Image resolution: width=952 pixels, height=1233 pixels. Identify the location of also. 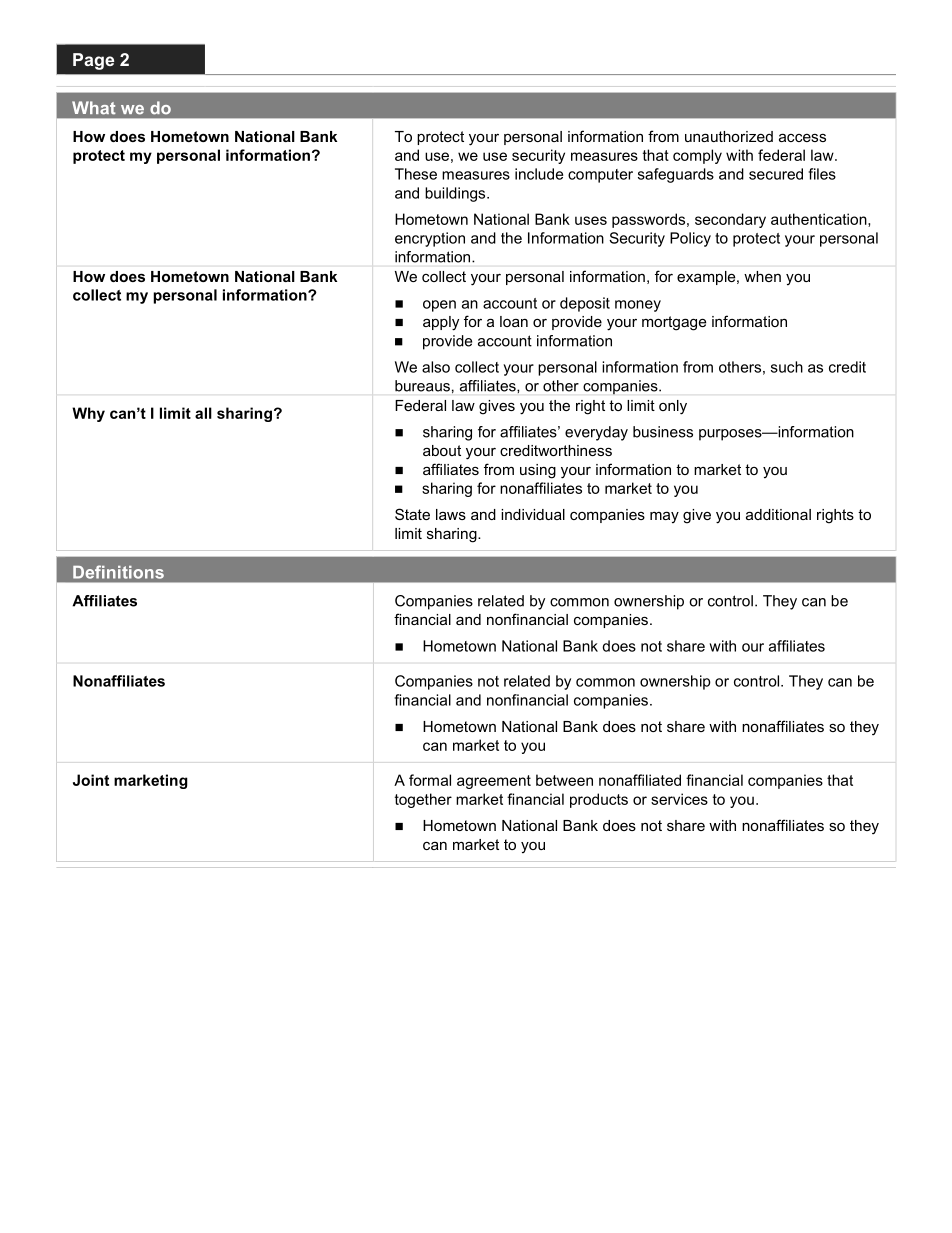
(436, 367).
